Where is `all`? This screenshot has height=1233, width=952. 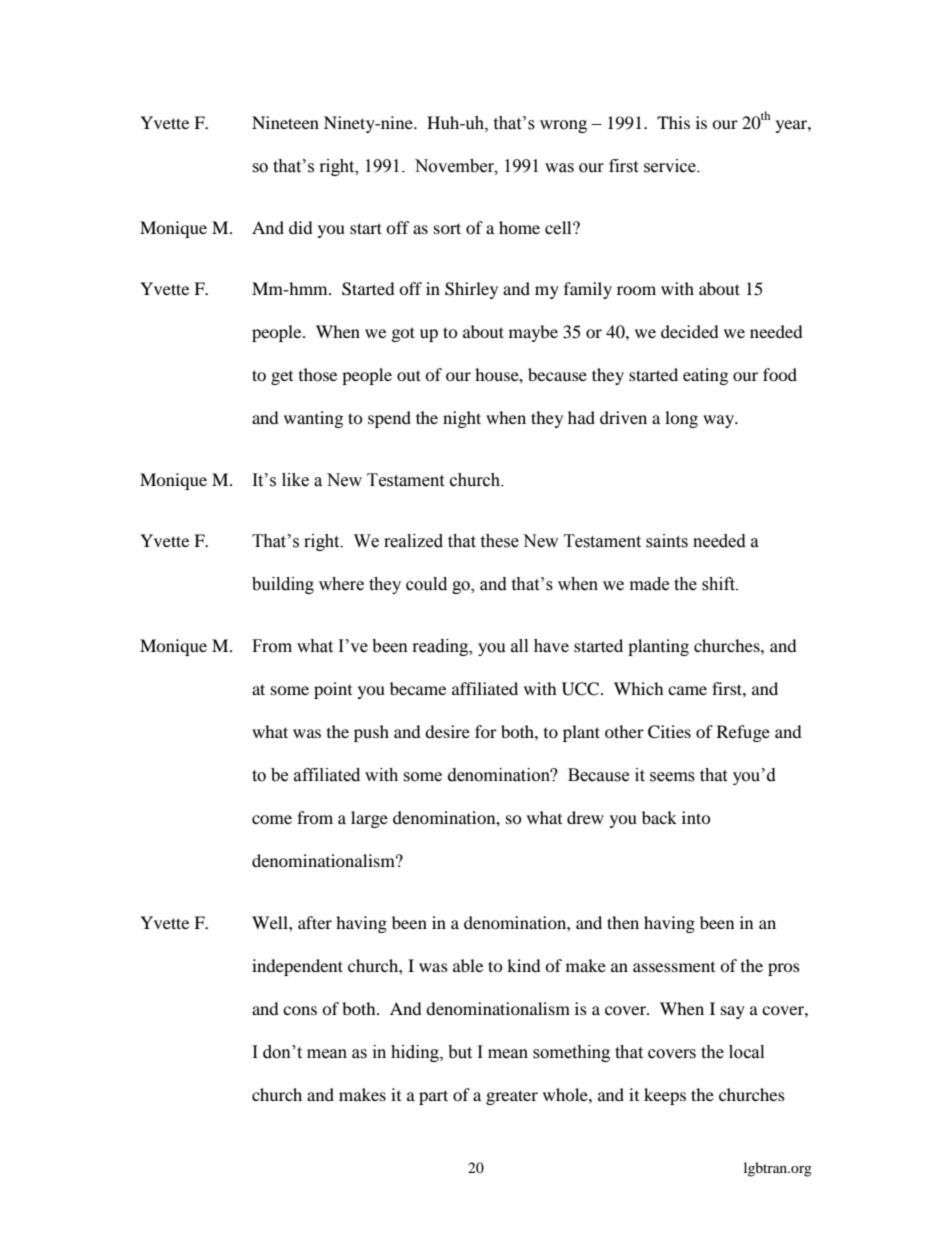 all is located at coordinates (519, 646).
